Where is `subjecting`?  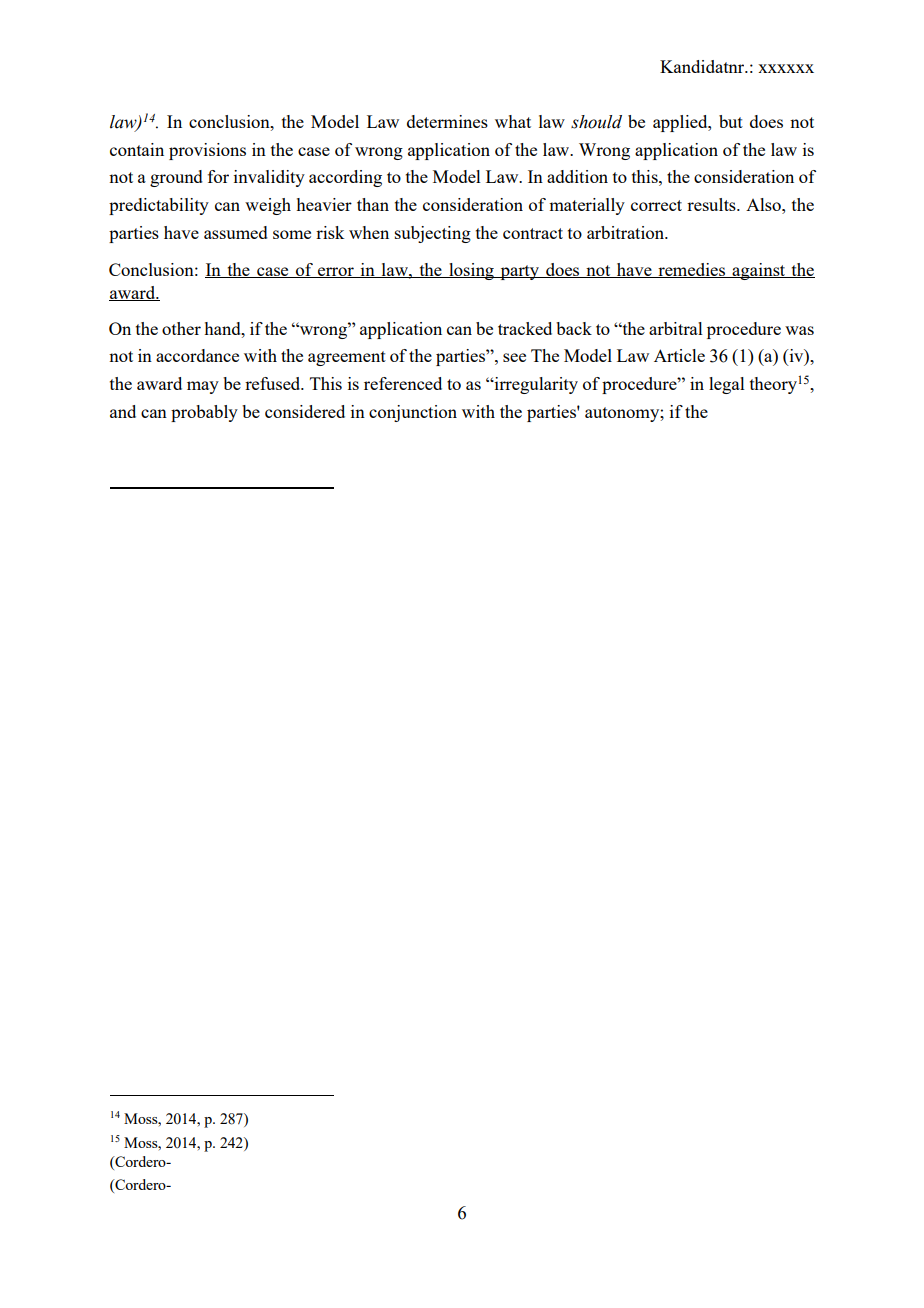 subjecting is located at coordinates (433, 234).
